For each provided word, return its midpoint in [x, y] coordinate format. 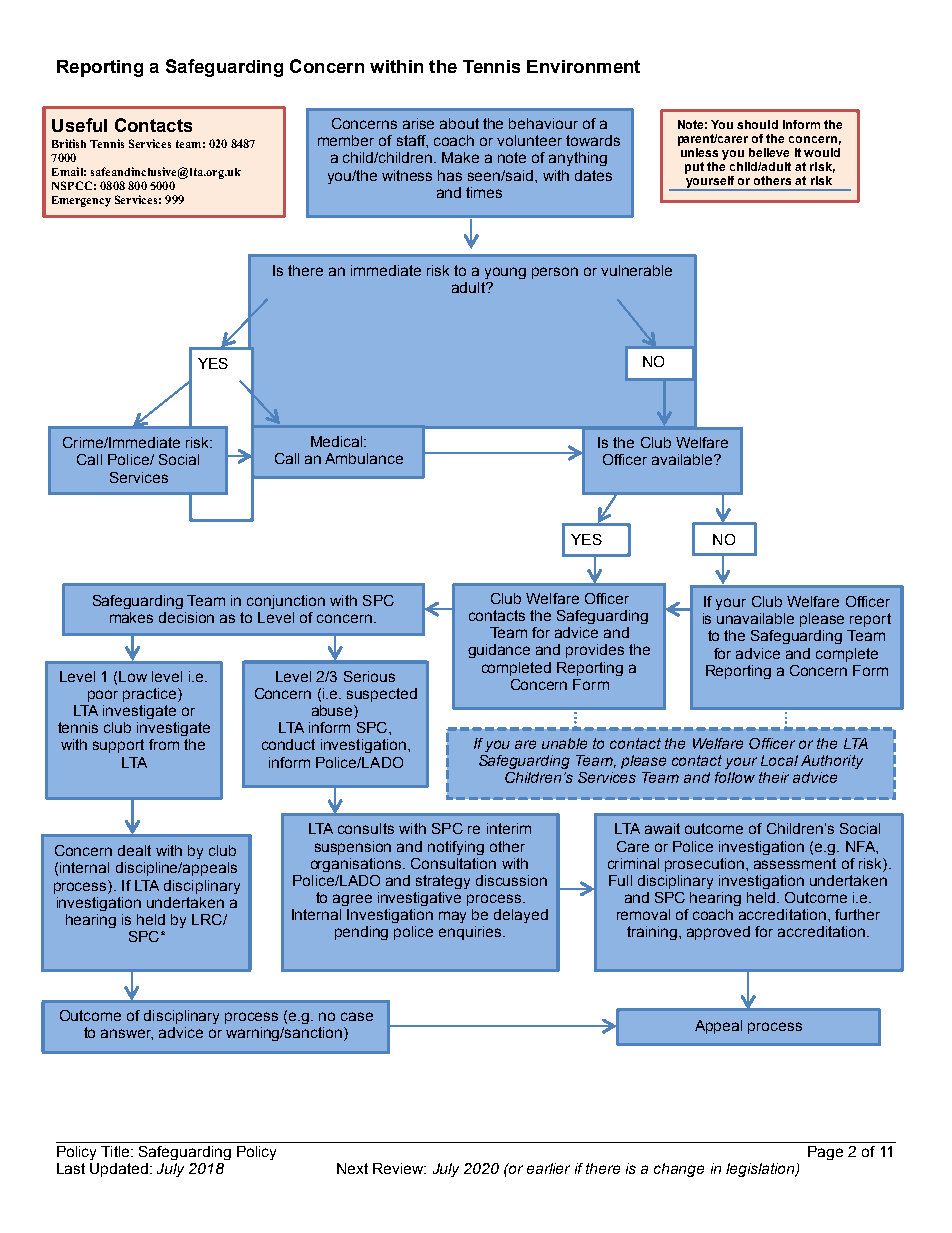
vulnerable [636, 270]
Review [399, 1168]
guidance [499, 651]
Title [116, 1151]
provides [595, 651]
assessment [795, 863]
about [459, 123]
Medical [338, 441]
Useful [79, 125]
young [505, 273]
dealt [134, 850]
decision [186, 617]
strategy [443, 882]
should [757, 124]
